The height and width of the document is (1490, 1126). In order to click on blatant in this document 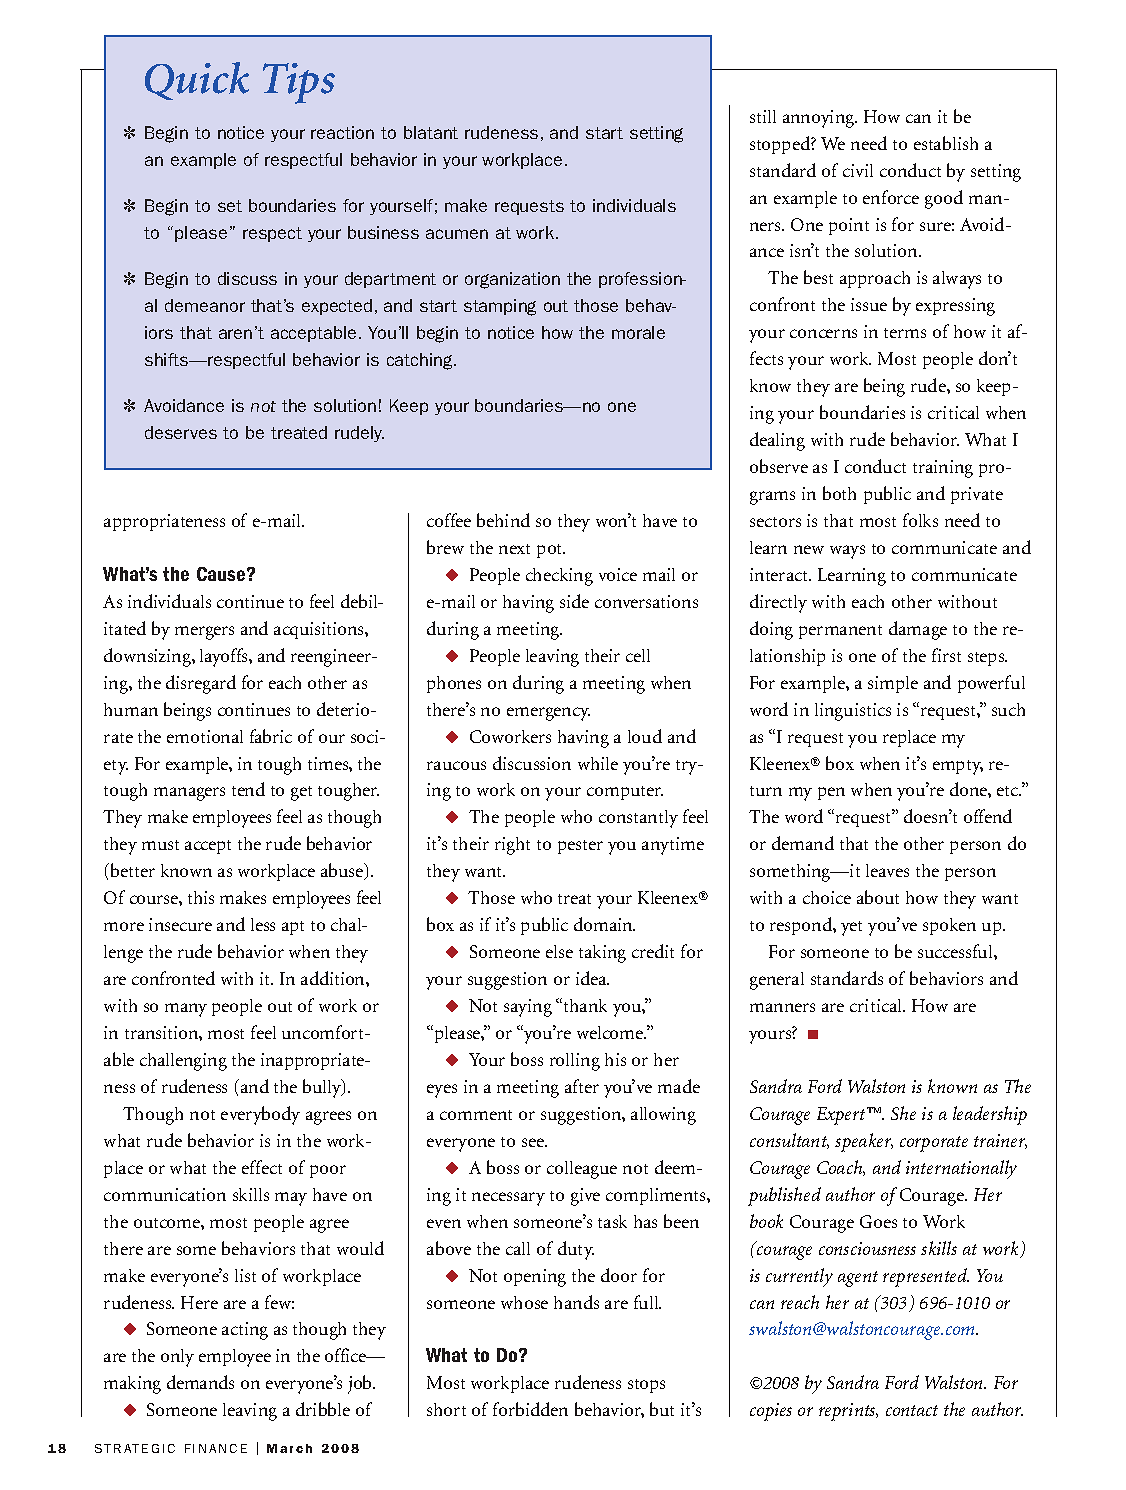, I will do `click(431, 132)`.
